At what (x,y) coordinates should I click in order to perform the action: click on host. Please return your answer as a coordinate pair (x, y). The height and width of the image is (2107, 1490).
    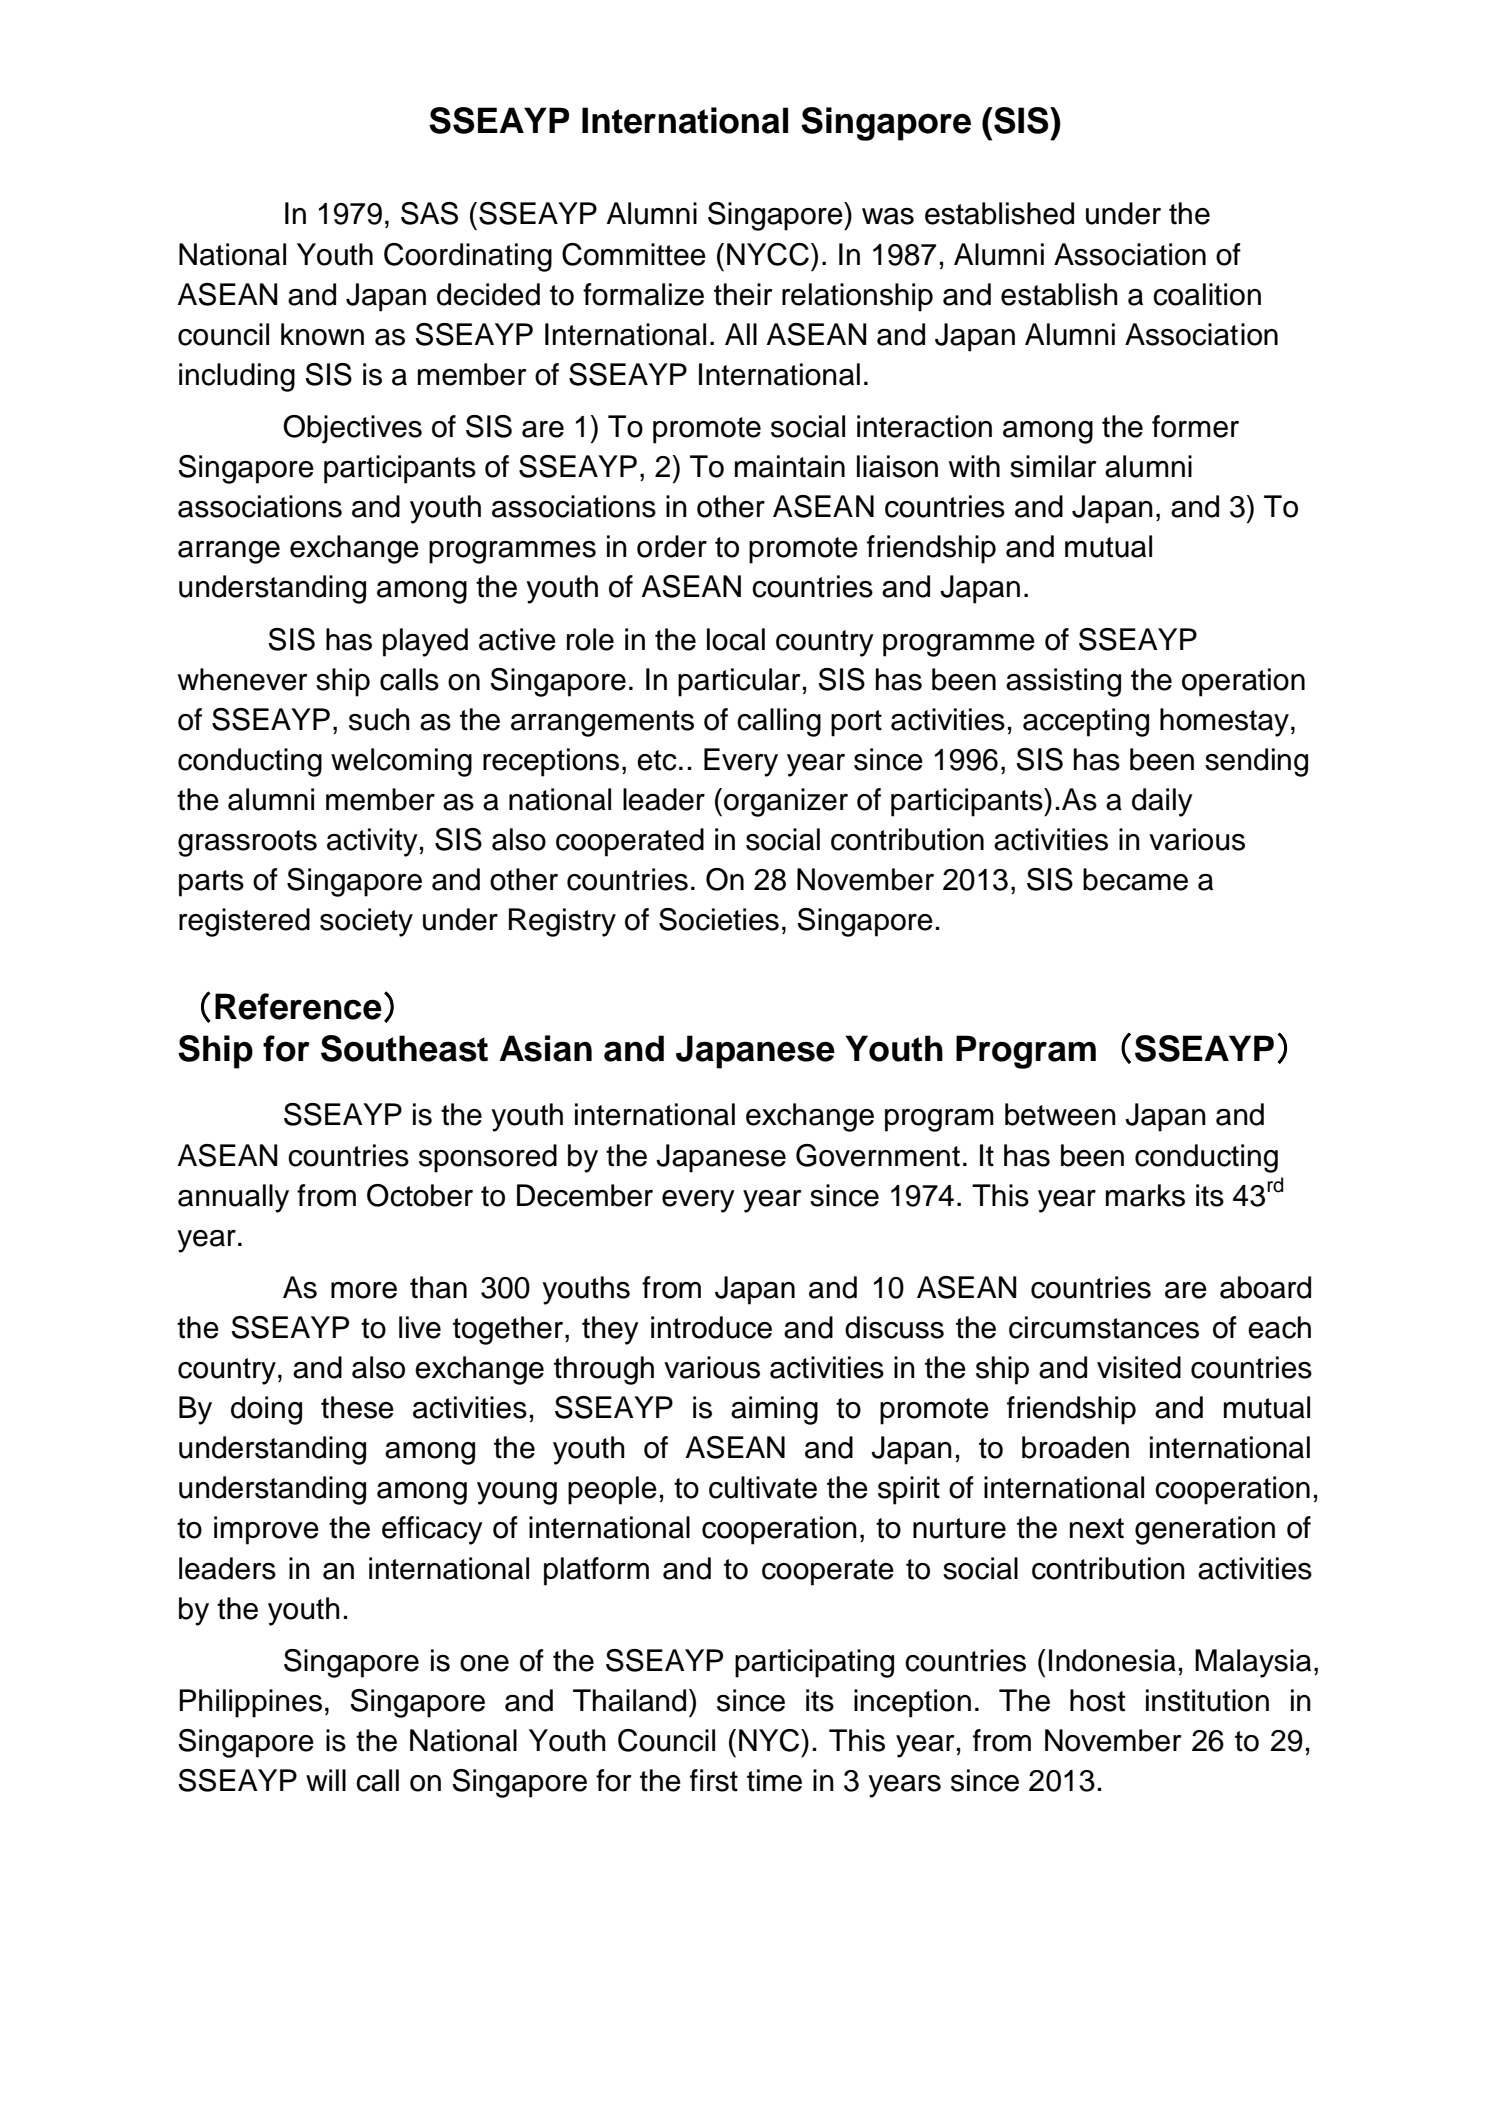
    Looking at the image, I should click on (1097, 1700).
